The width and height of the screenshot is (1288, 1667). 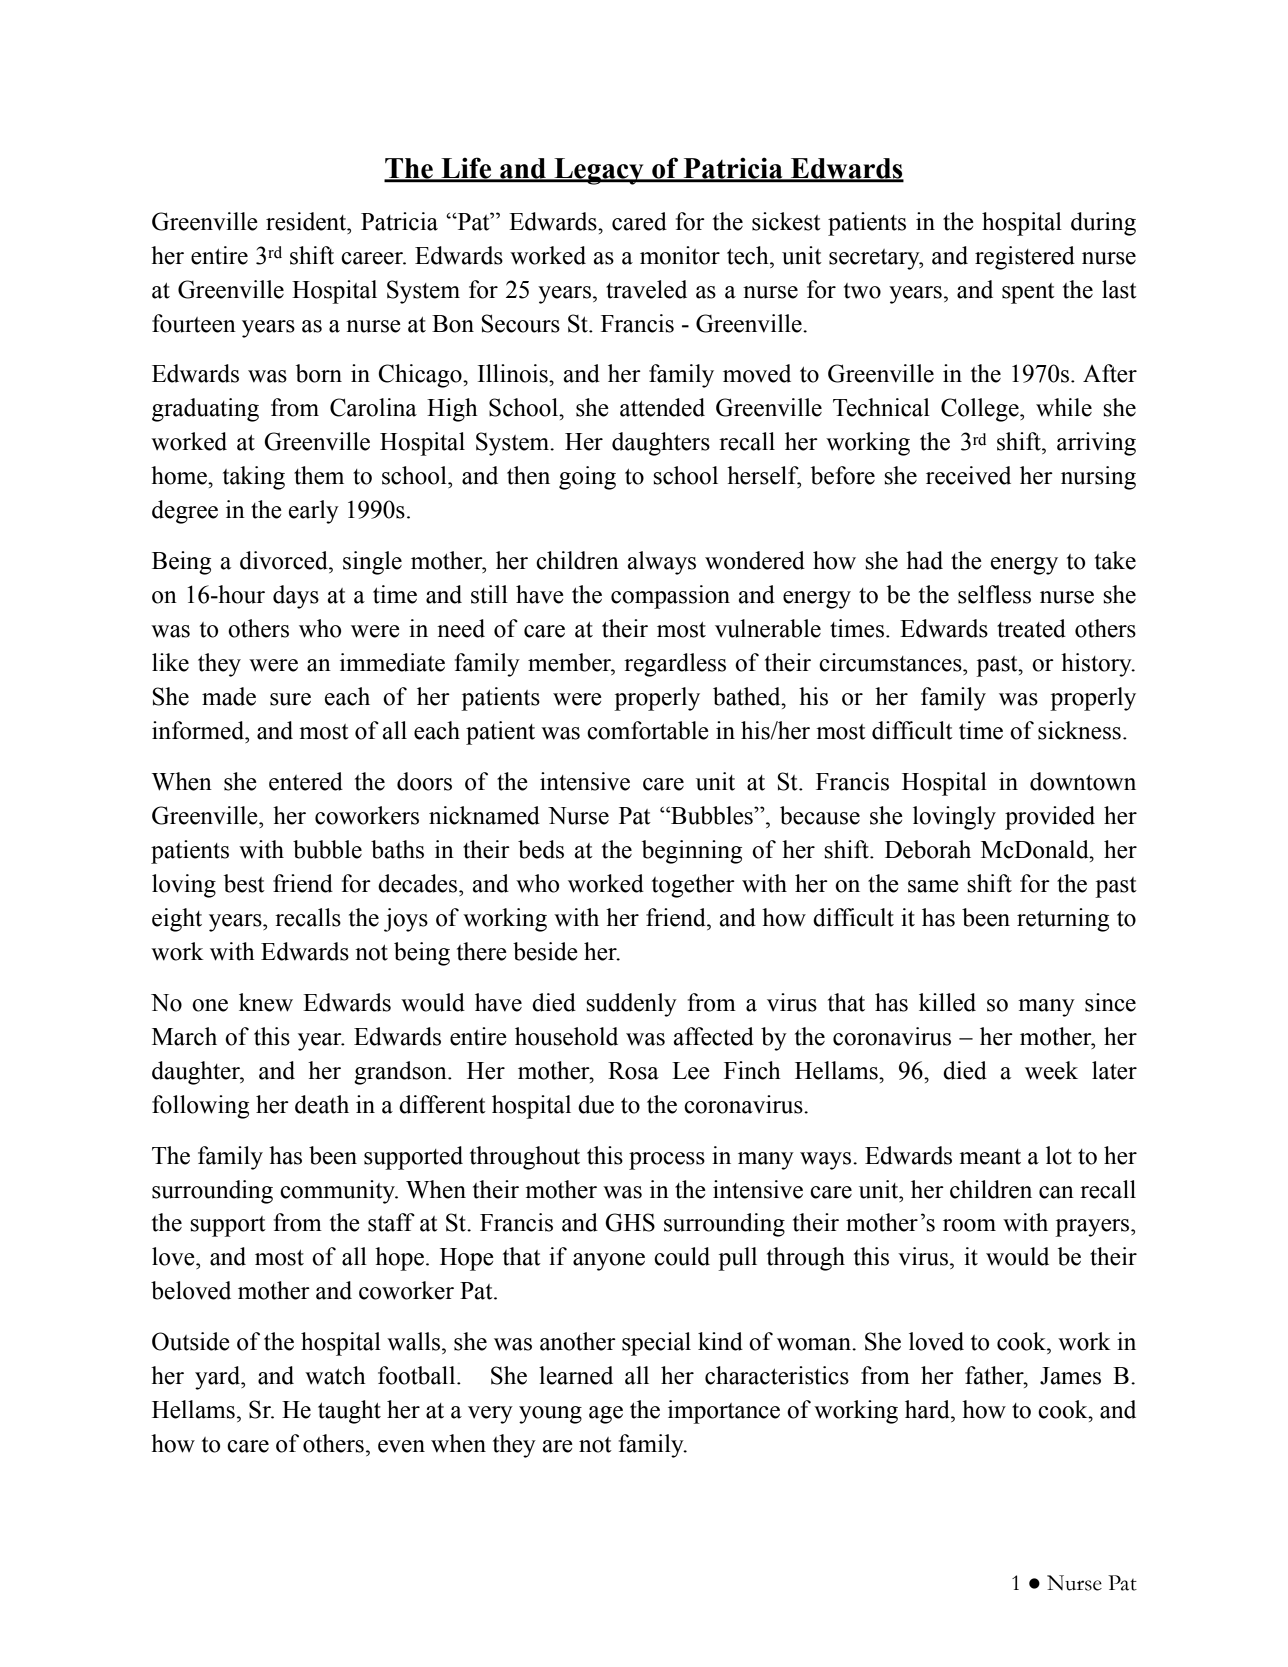 I want to click on received, so click(x=968, y=475).
